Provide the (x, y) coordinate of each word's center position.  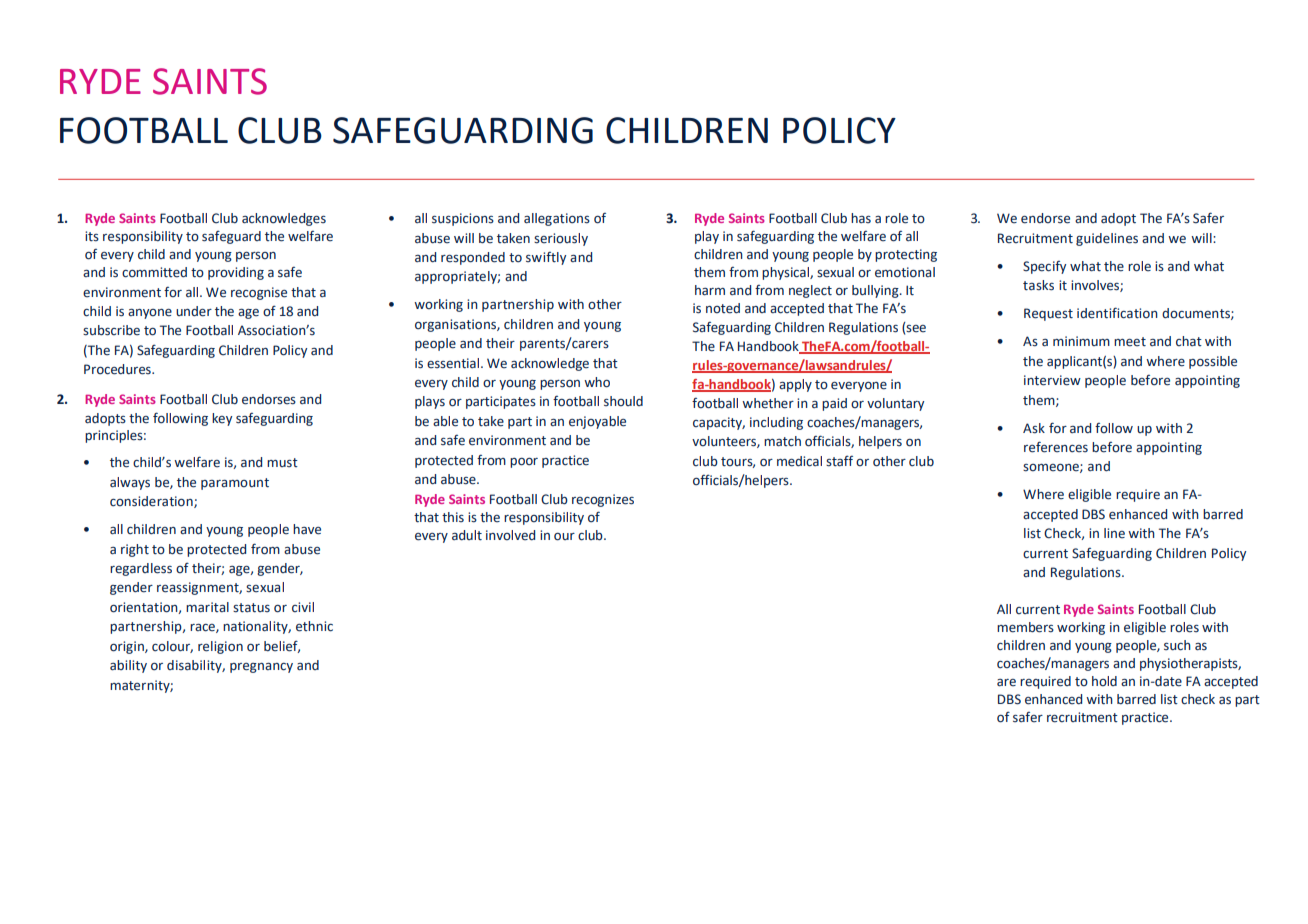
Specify (1044, 267)
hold (1104, 681)
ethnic (314, 626)
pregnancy (261, 668)
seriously (561, 239)
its (92, 236)
